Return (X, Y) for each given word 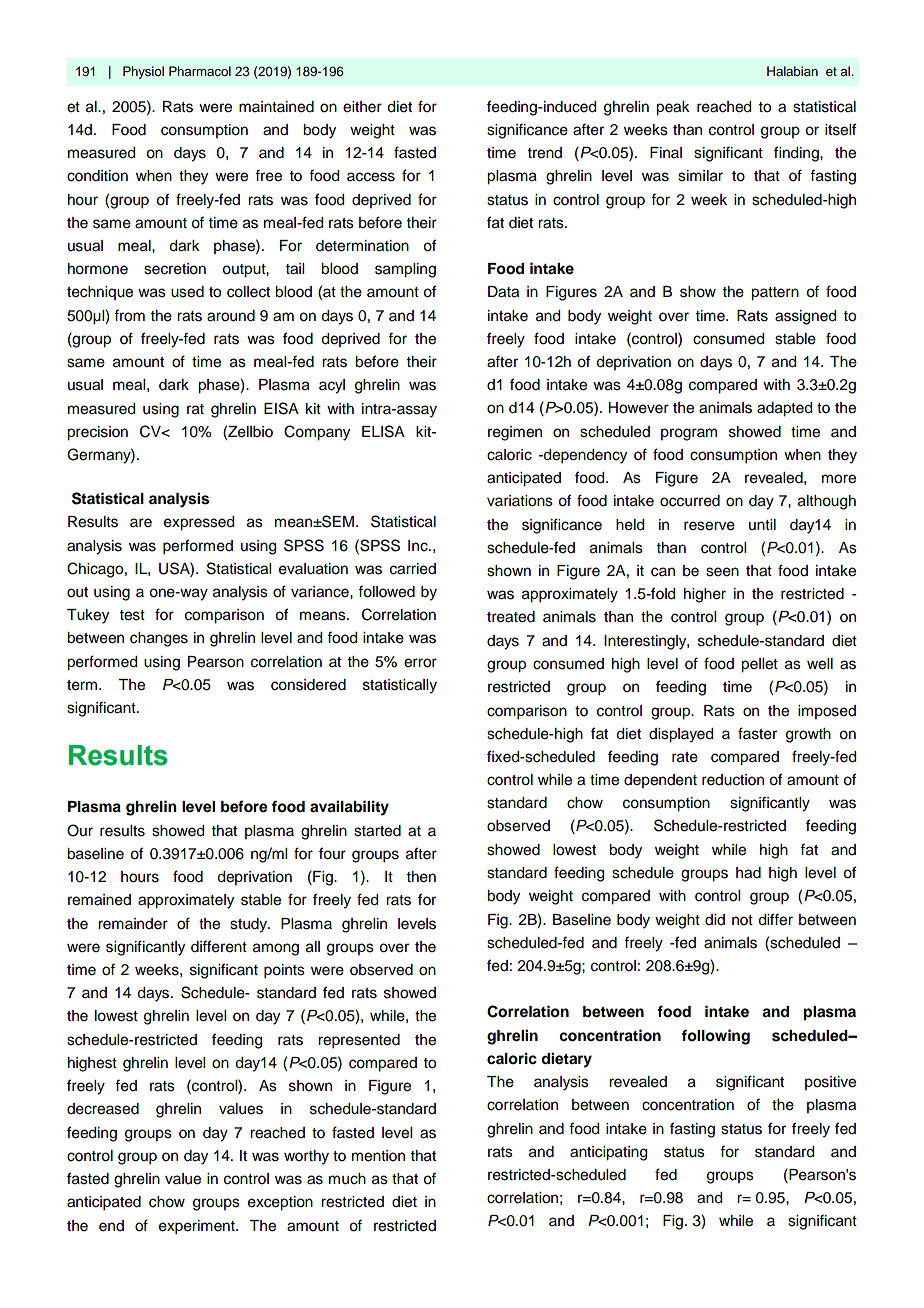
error (420, 663)
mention (378, 1156)
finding (797, 154)
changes (159, 639)
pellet (759, 665)
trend (545, 153)
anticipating (608, 1153)
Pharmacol (200, 71)
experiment (198, 1227)
